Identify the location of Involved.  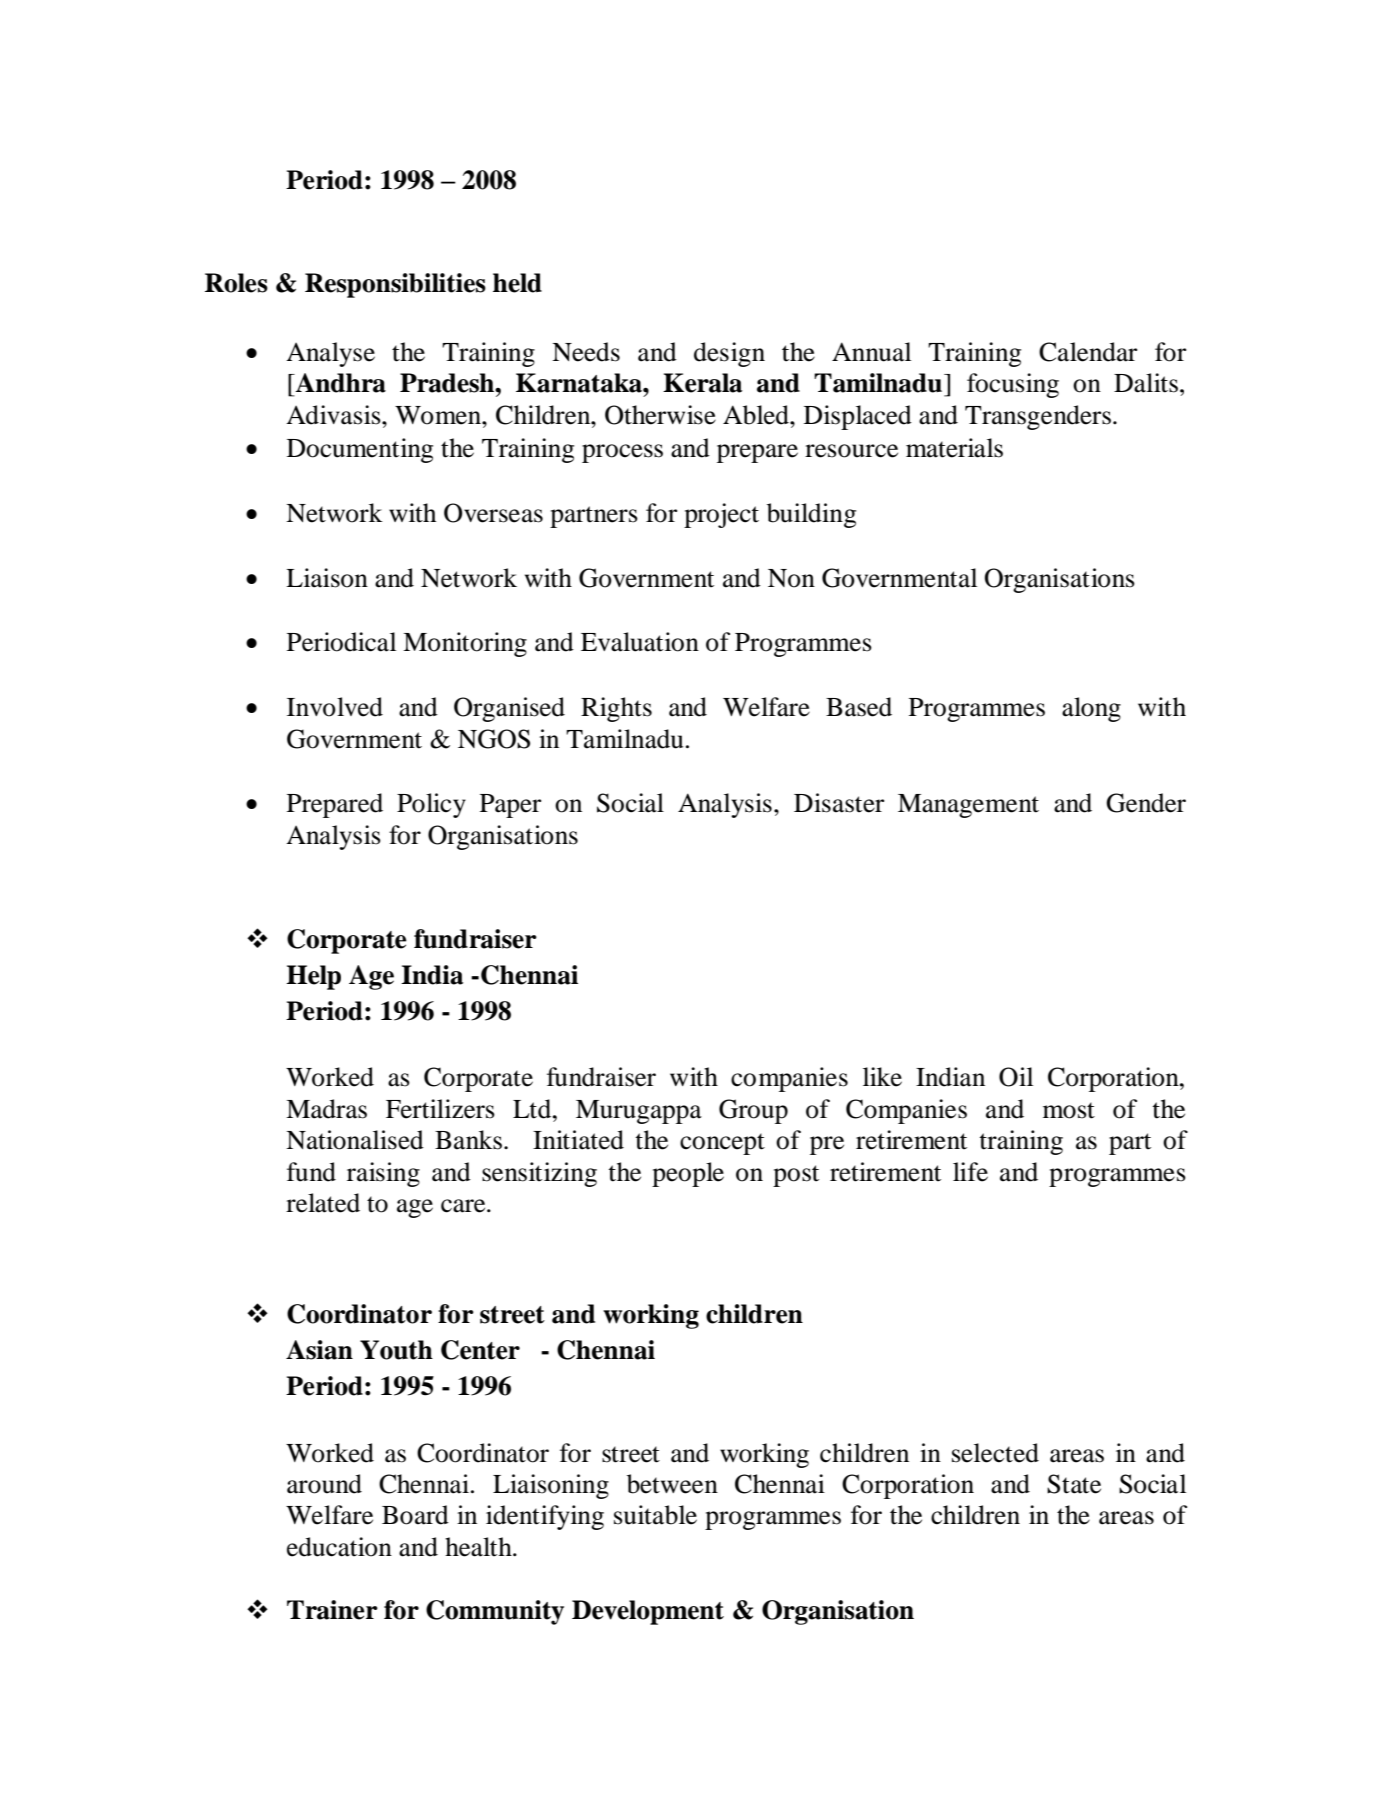
(335, 707).
